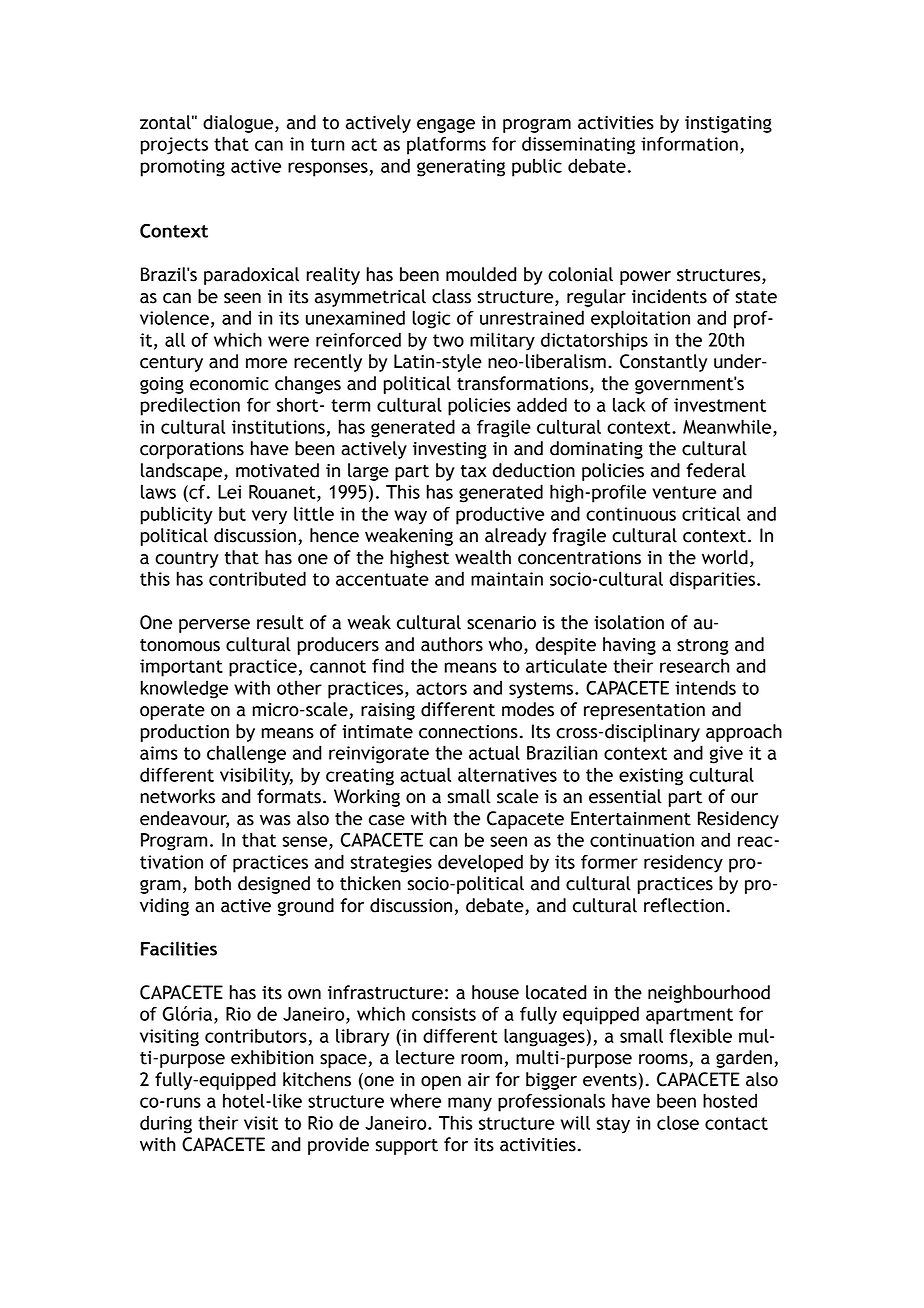  What do you see at coordinates (452, 644) in the screenshot?
I see `authors` at bounding box center [452, 644].
